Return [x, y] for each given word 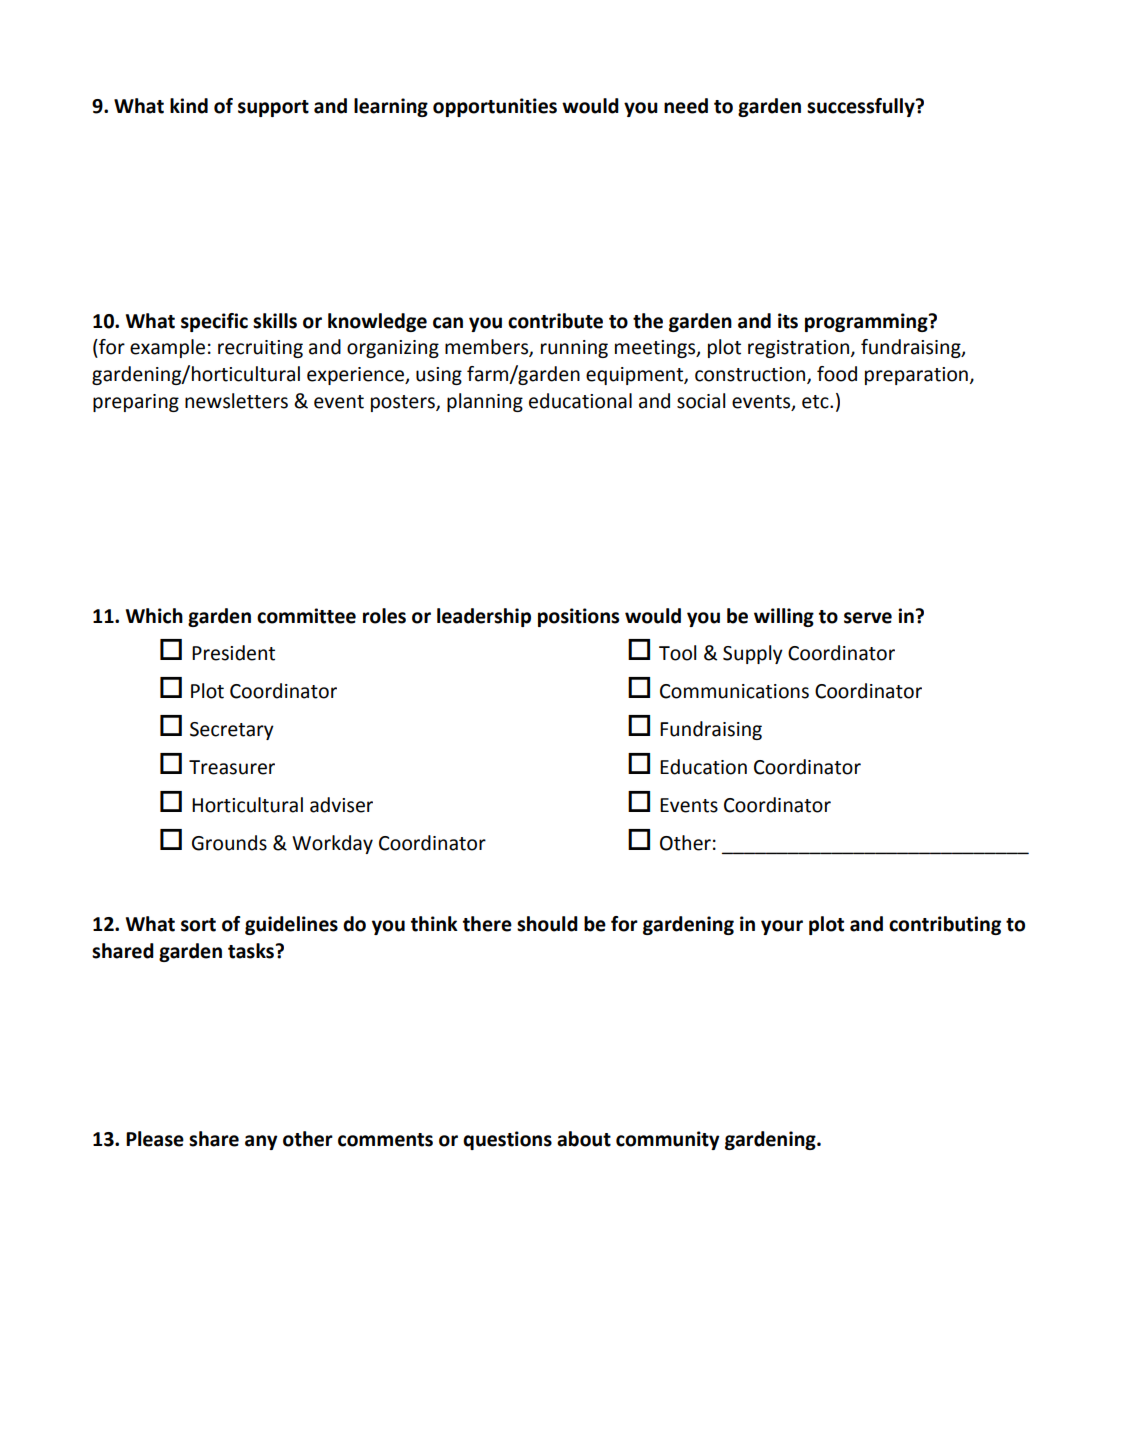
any [261, 1142]
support [273, 108]
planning [485, 402]
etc [816, 402]
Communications [734, 691]
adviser [341, 805]
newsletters [236, 401]
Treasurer [232, 767]
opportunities [495, 107]
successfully [862, 107]
